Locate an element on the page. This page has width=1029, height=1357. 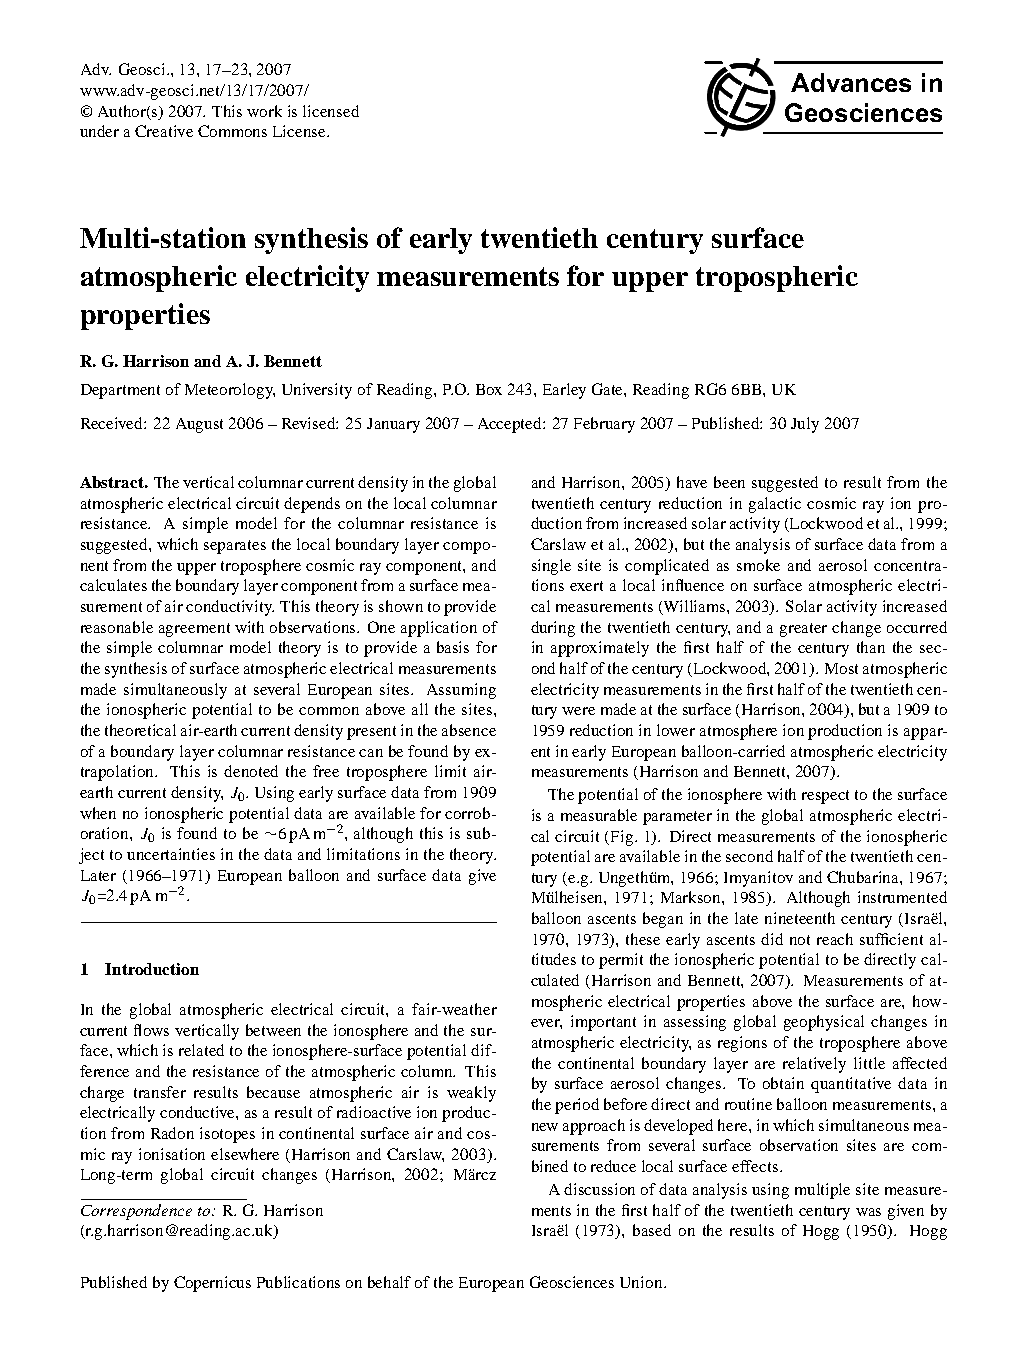
work is located at coordinates (264, 111).
